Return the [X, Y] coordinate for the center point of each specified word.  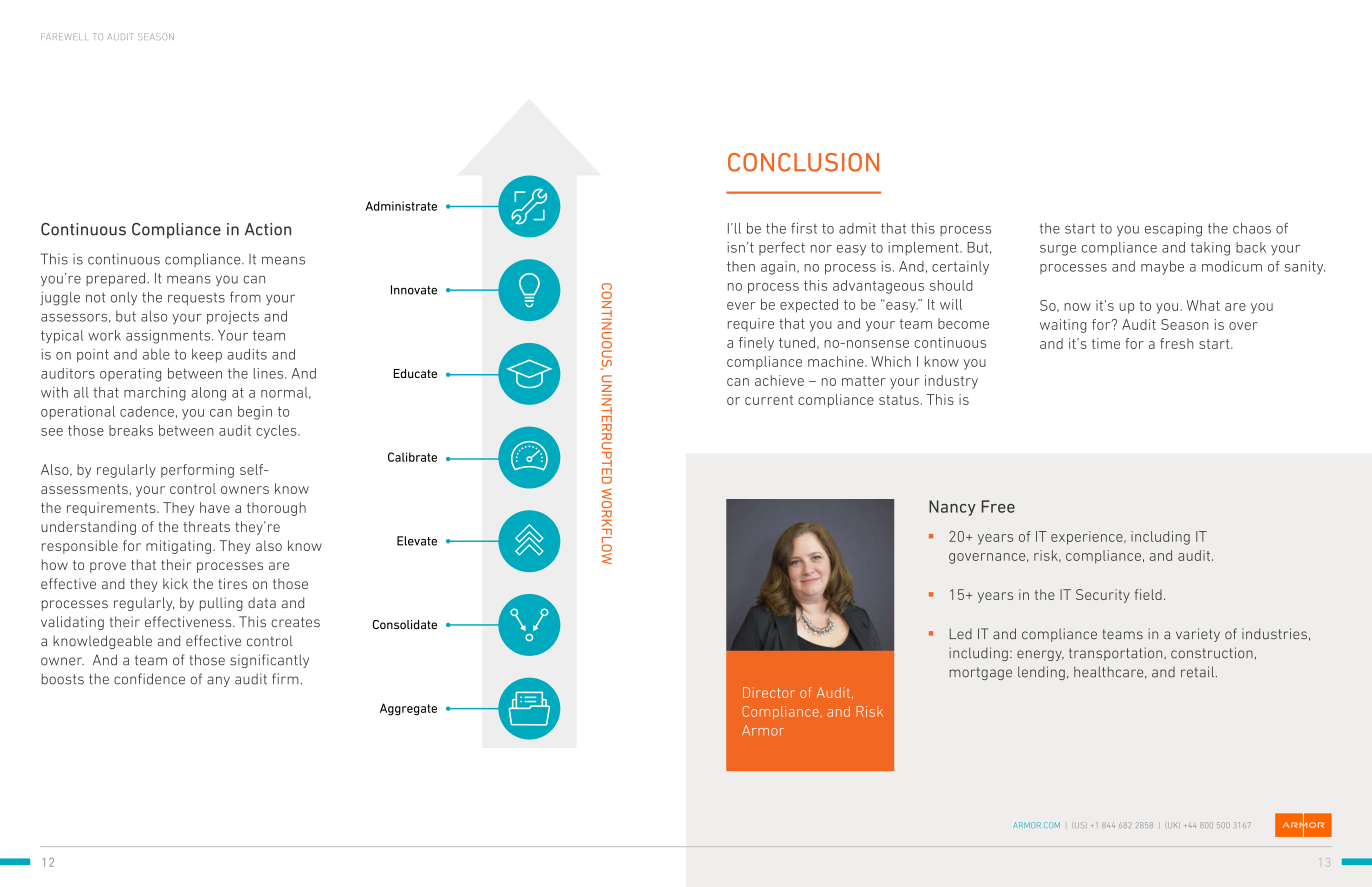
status [899, 400]
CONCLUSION [803, 162]
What [1203, 305]
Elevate [417, 541]
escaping [1173, 230]
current [769, 400]
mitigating [178, 547]
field [1148, 594]
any [218, 681]
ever [741, 306]
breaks [131, 430]
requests [196, 298]
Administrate [401, 206]
